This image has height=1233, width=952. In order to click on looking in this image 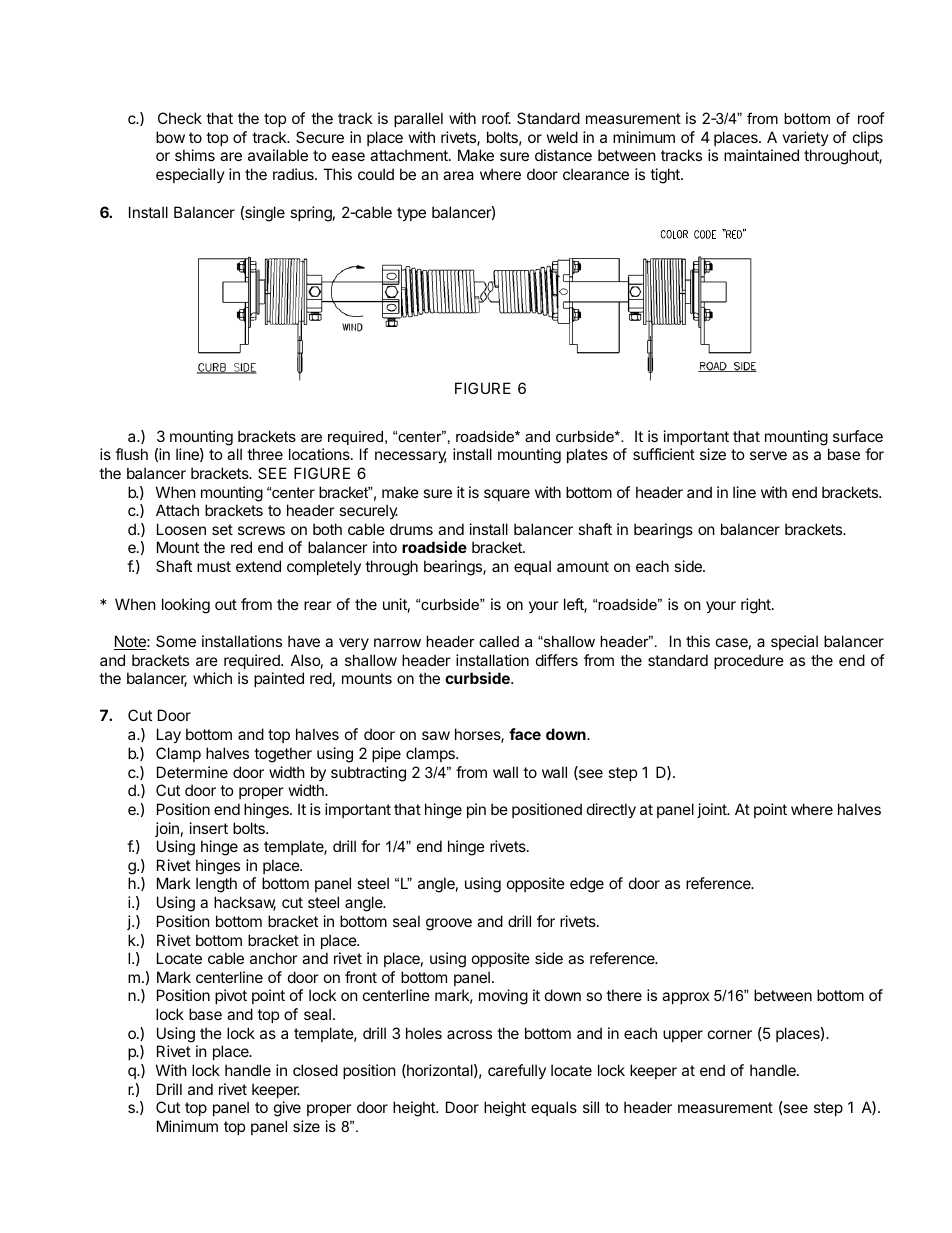, I will do `click(186, 606)`.
